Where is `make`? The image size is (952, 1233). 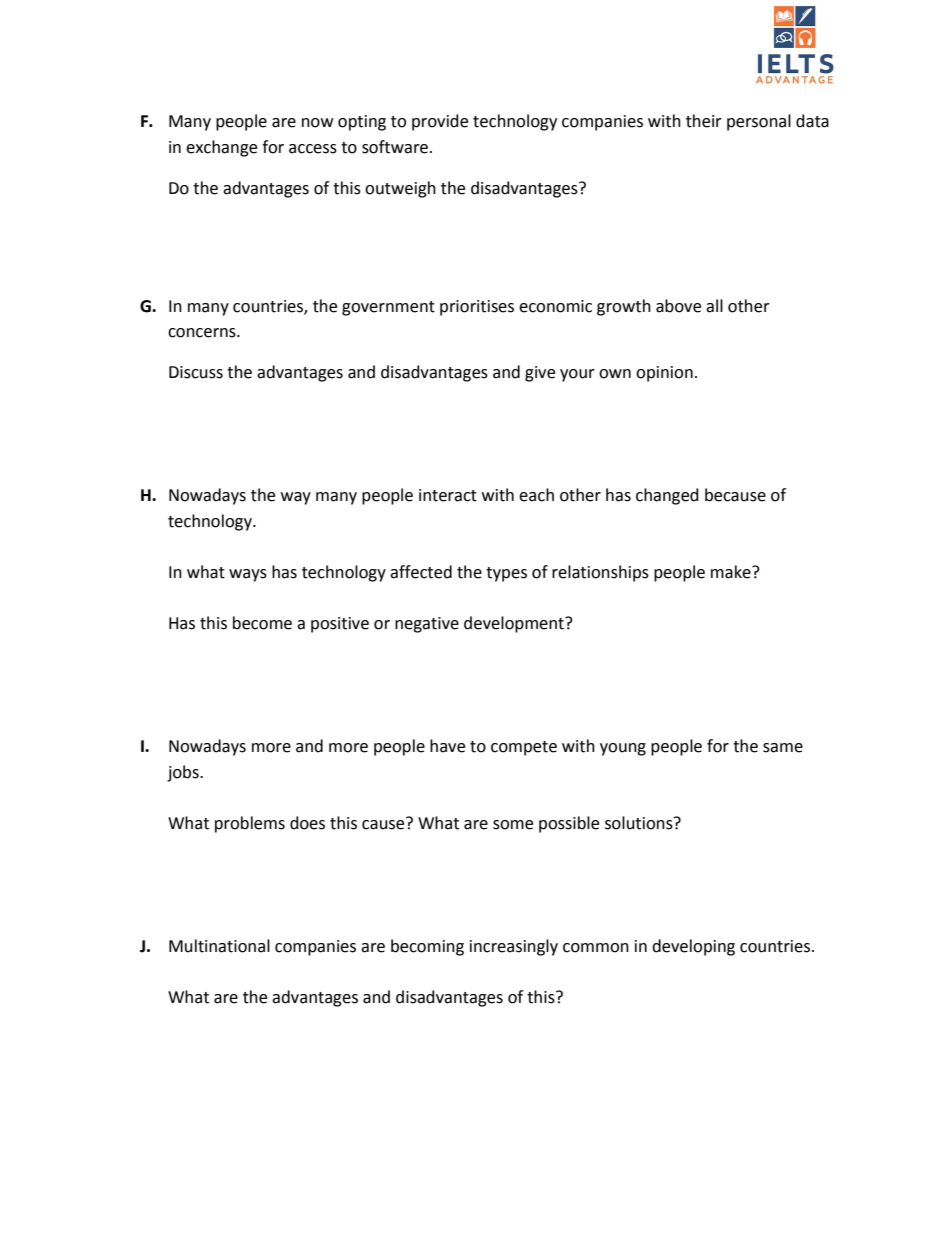 make is located at coordinates (732, 572).
